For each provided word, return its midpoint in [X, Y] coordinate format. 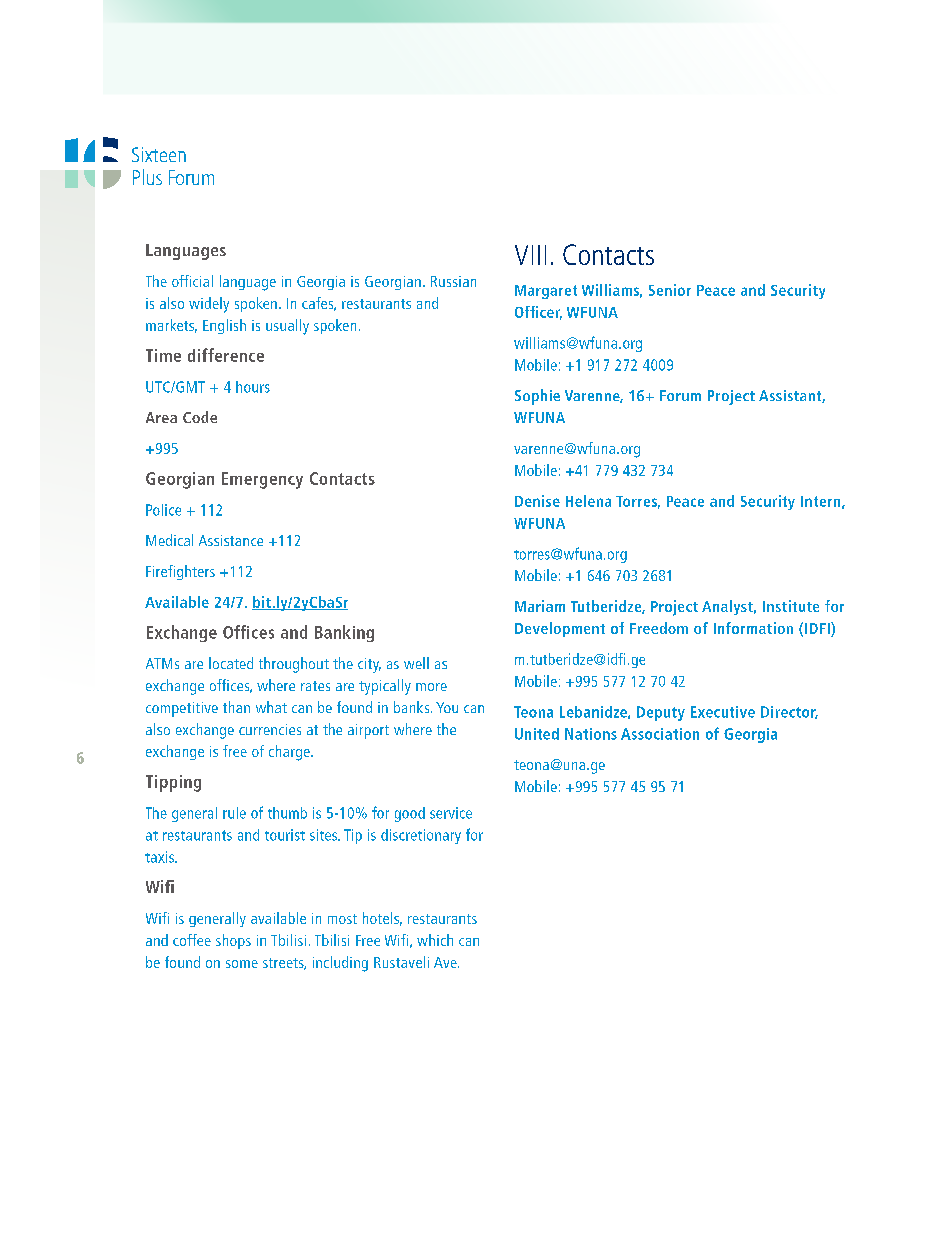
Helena [588, 501]
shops [233, 941]
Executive [723, 712]
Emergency [262, 480]
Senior [670, 290]
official [192, 281]
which [435, 940]
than [236, 707]
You [447, 707]
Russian [453, 281]
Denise [537, 501]
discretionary [421, 836]
